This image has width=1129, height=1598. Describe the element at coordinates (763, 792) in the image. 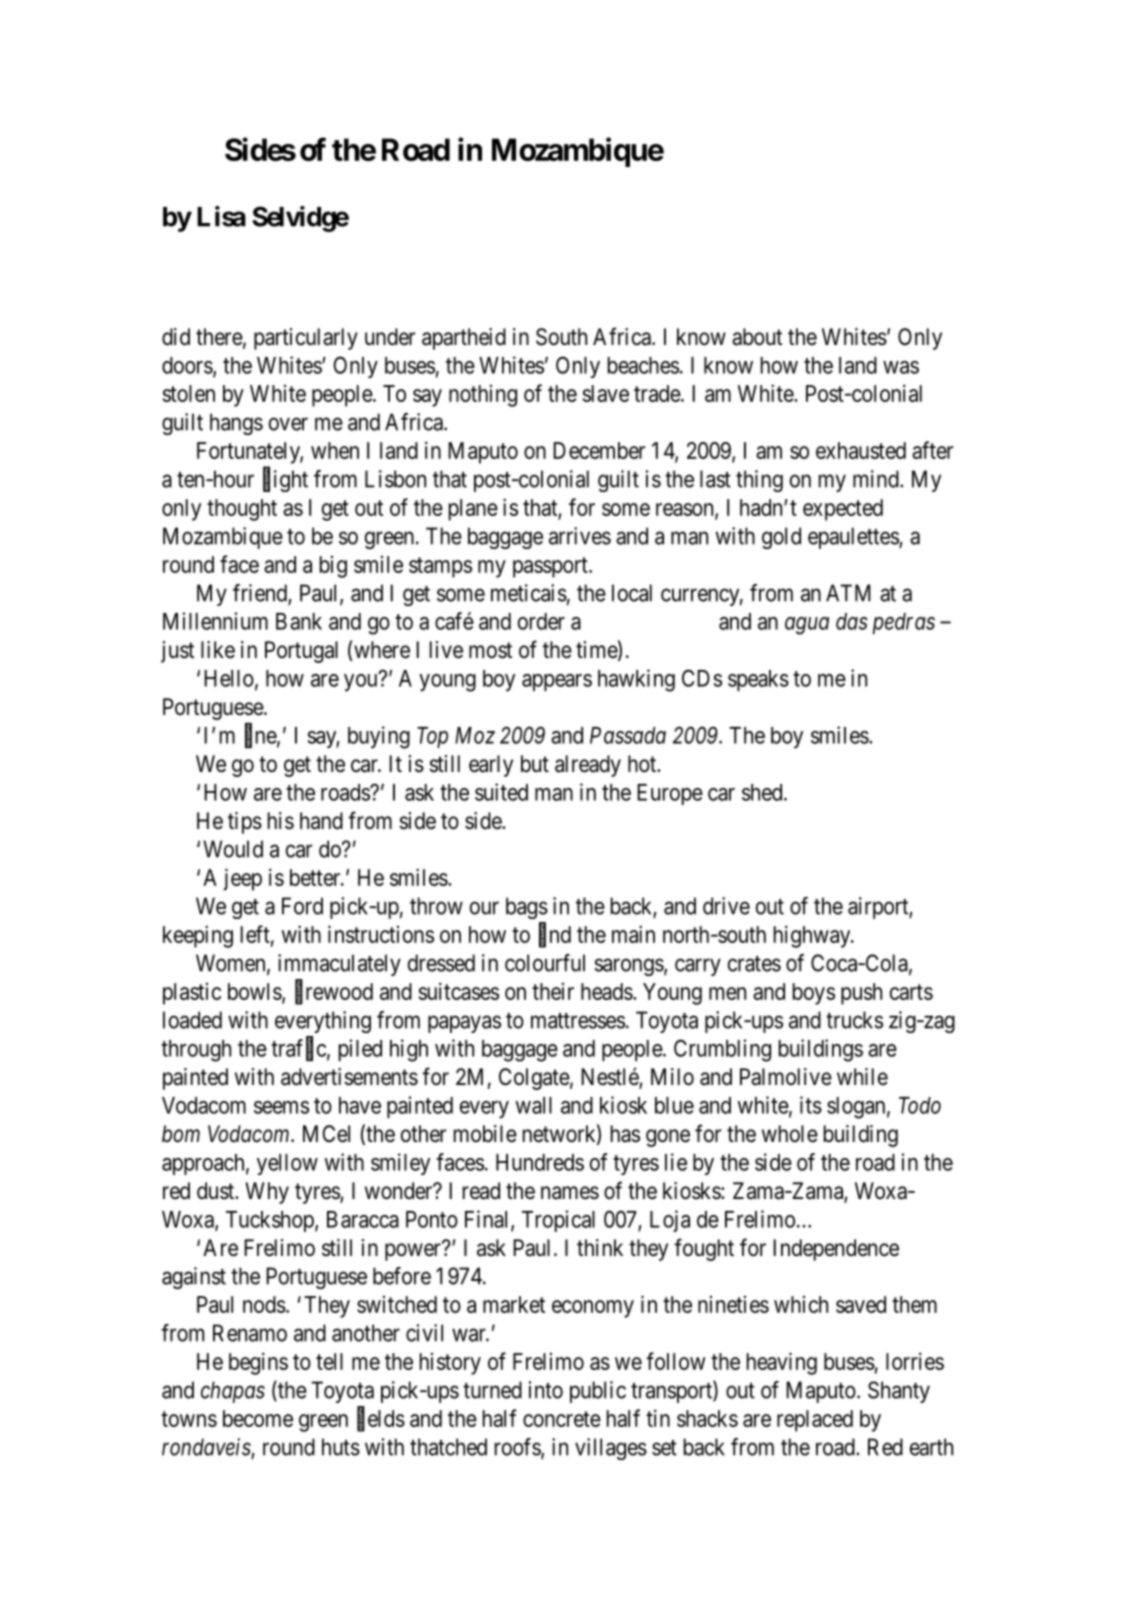

I see `shed` at that location.
